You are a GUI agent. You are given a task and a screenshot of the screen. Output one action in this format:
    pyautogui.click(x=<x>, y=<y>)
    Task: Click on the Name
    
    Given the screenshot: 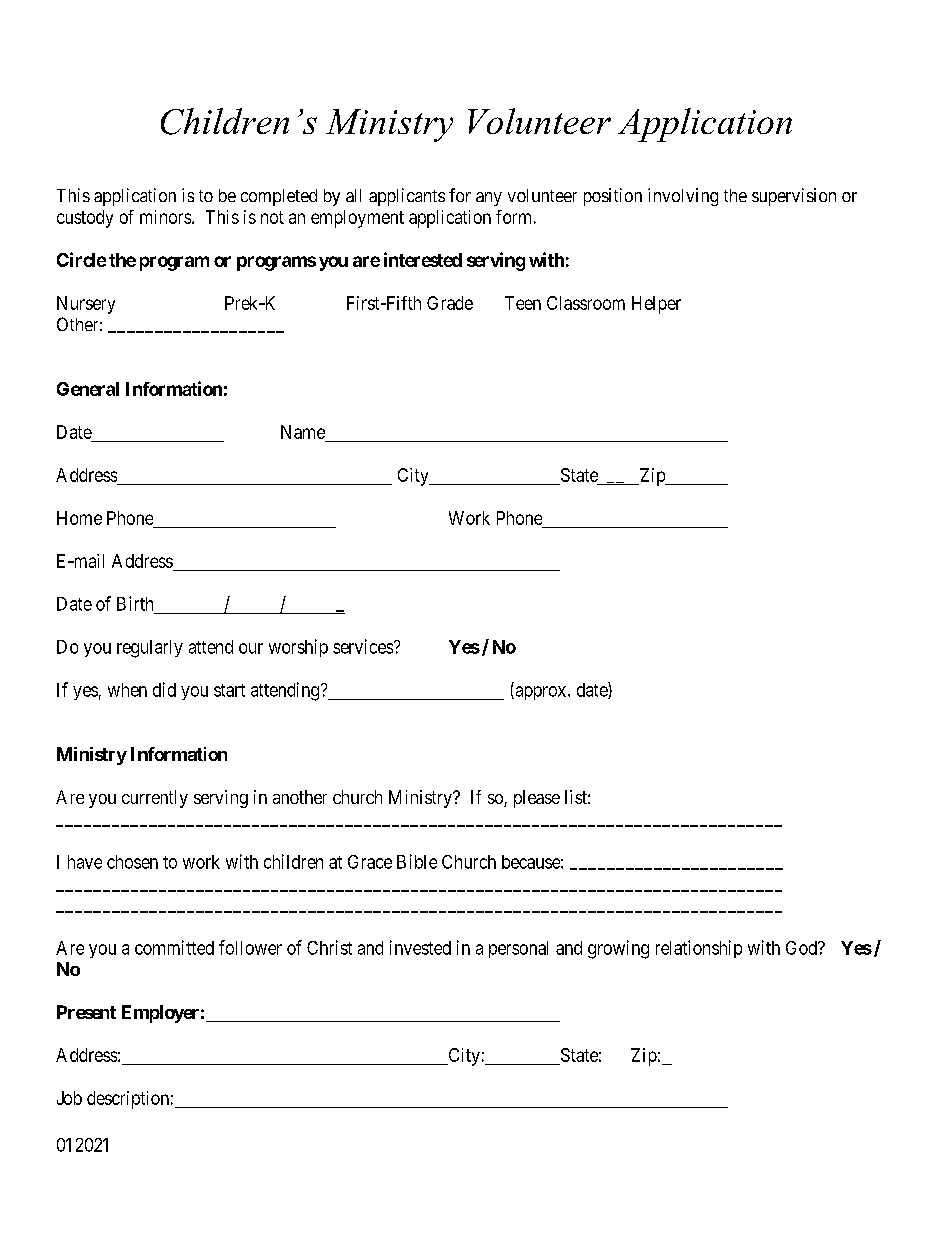 What is the action you would take?
    pyautogui.click(x=303, y=432)
